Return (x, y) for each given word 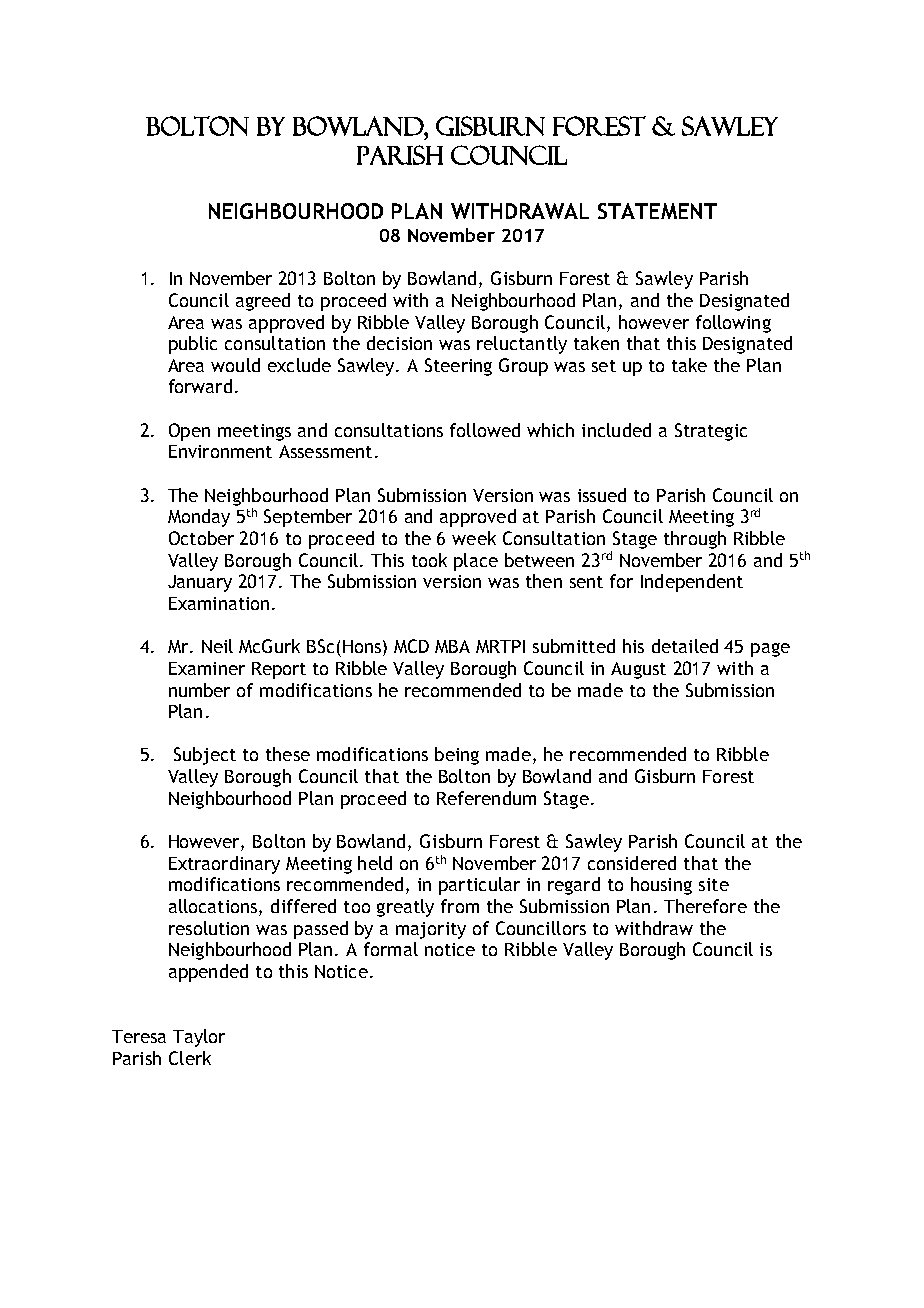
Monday (199, 518)
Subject (205, 756)
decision (399, 343)
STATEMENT (657, 211)
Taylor (199, 1038)
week (474, 538)
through (695, 540)
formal (391, 949)
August (638, 670)
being (457, 756)
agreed (263, 302)
